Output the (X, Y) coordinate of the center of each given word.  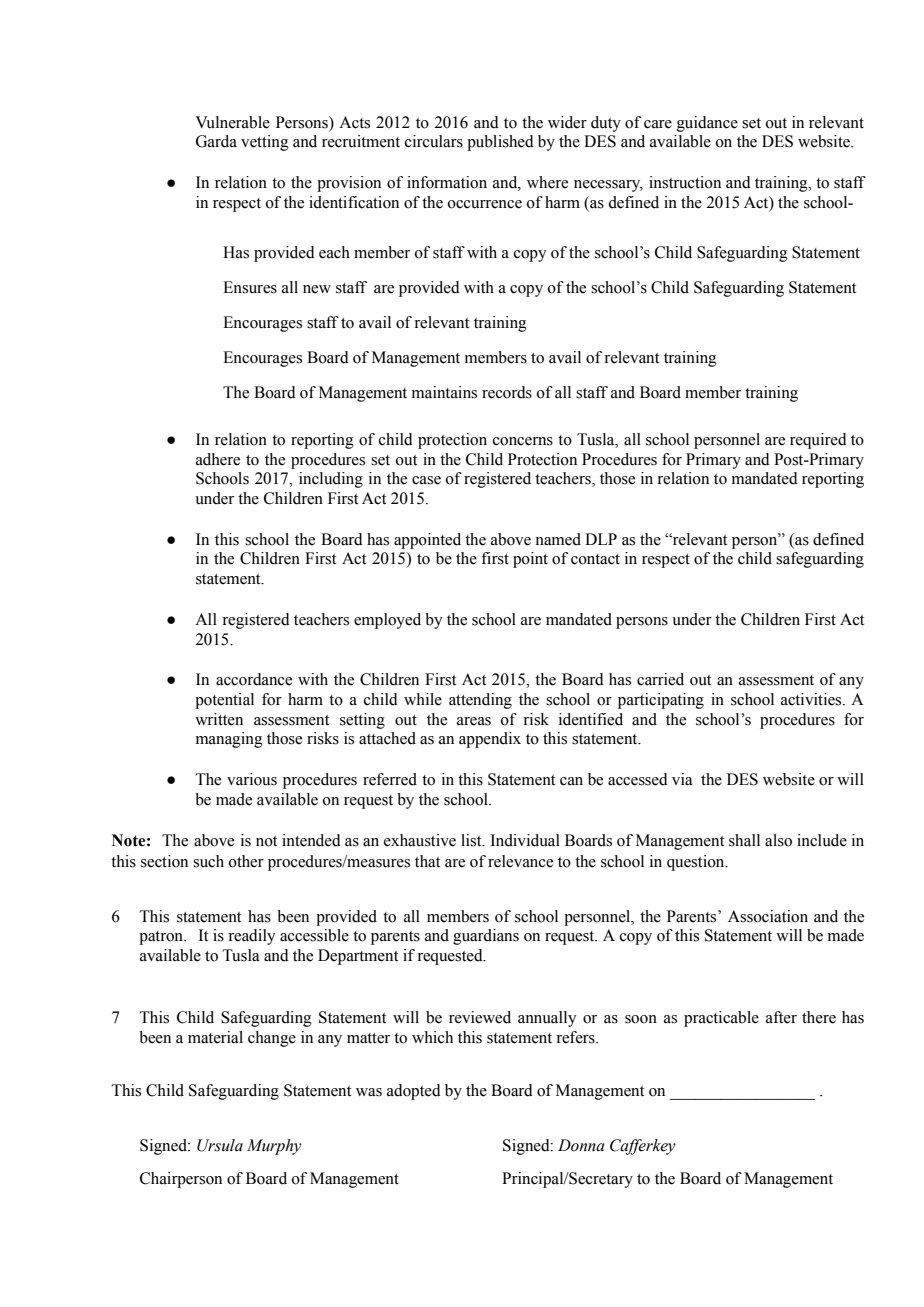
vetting (265, 143)
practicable (721, 1019)
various (252, 779)
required (818, 441)
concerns (523, 441)
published (500, 143)
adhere (218, 459)
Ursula (220, 1145)
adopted (414, 1092)
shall (744, 840)
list (472, 840)
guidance (707, 124)
